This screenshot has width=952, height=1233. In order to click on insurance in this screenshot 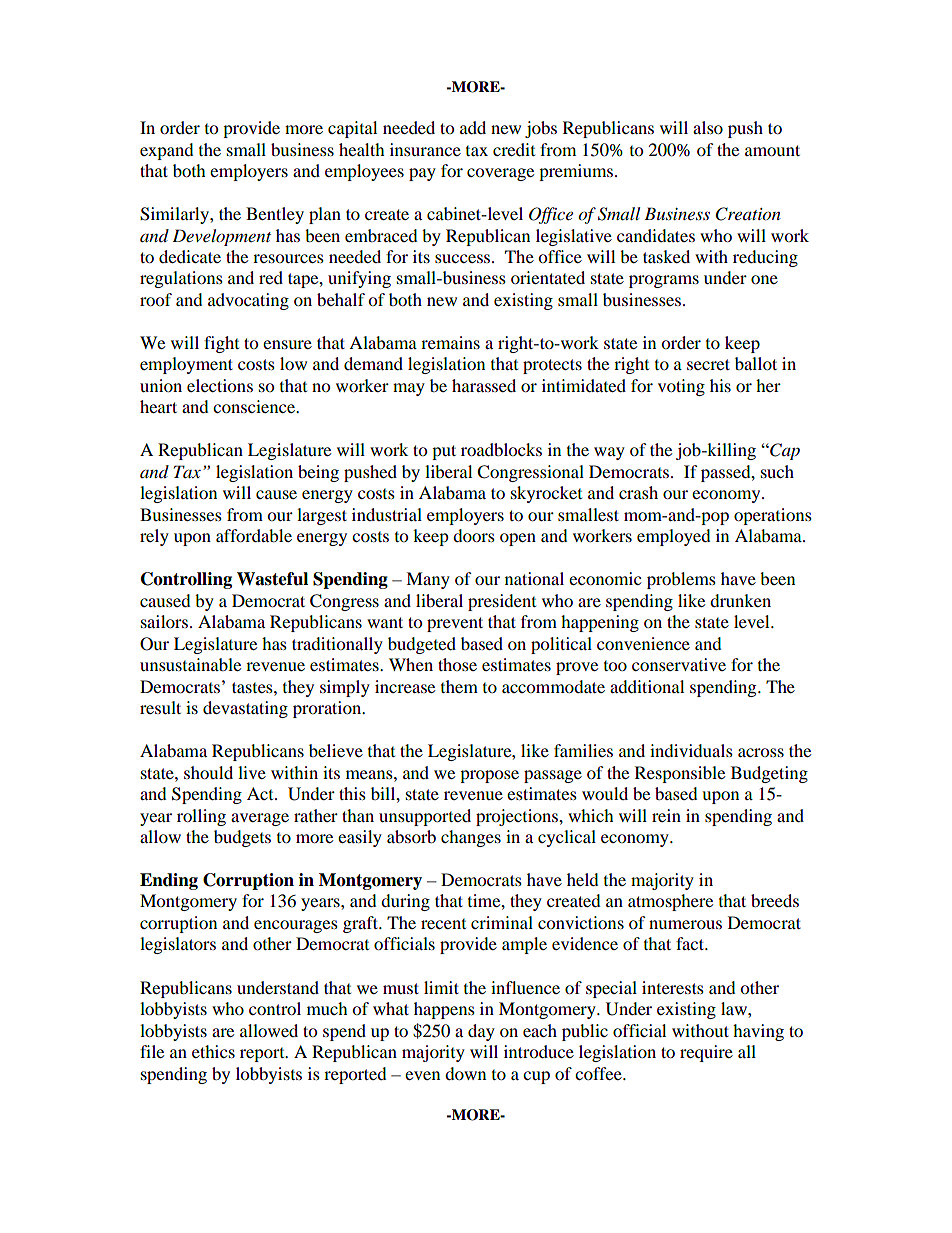, I will do `click(425, 149)`.
